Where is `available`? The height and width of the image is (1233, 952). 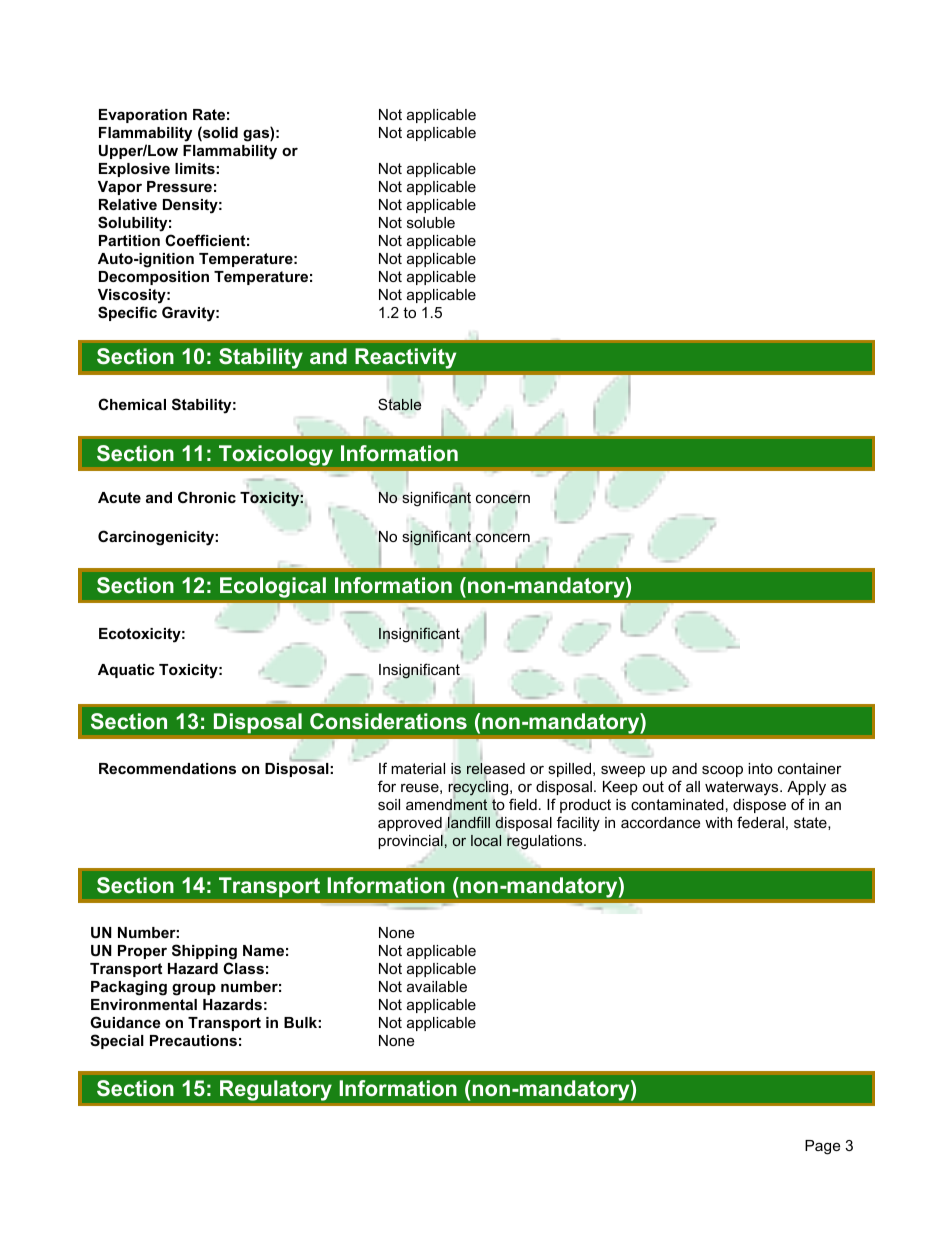 available is located at coordinates (437, 986).
